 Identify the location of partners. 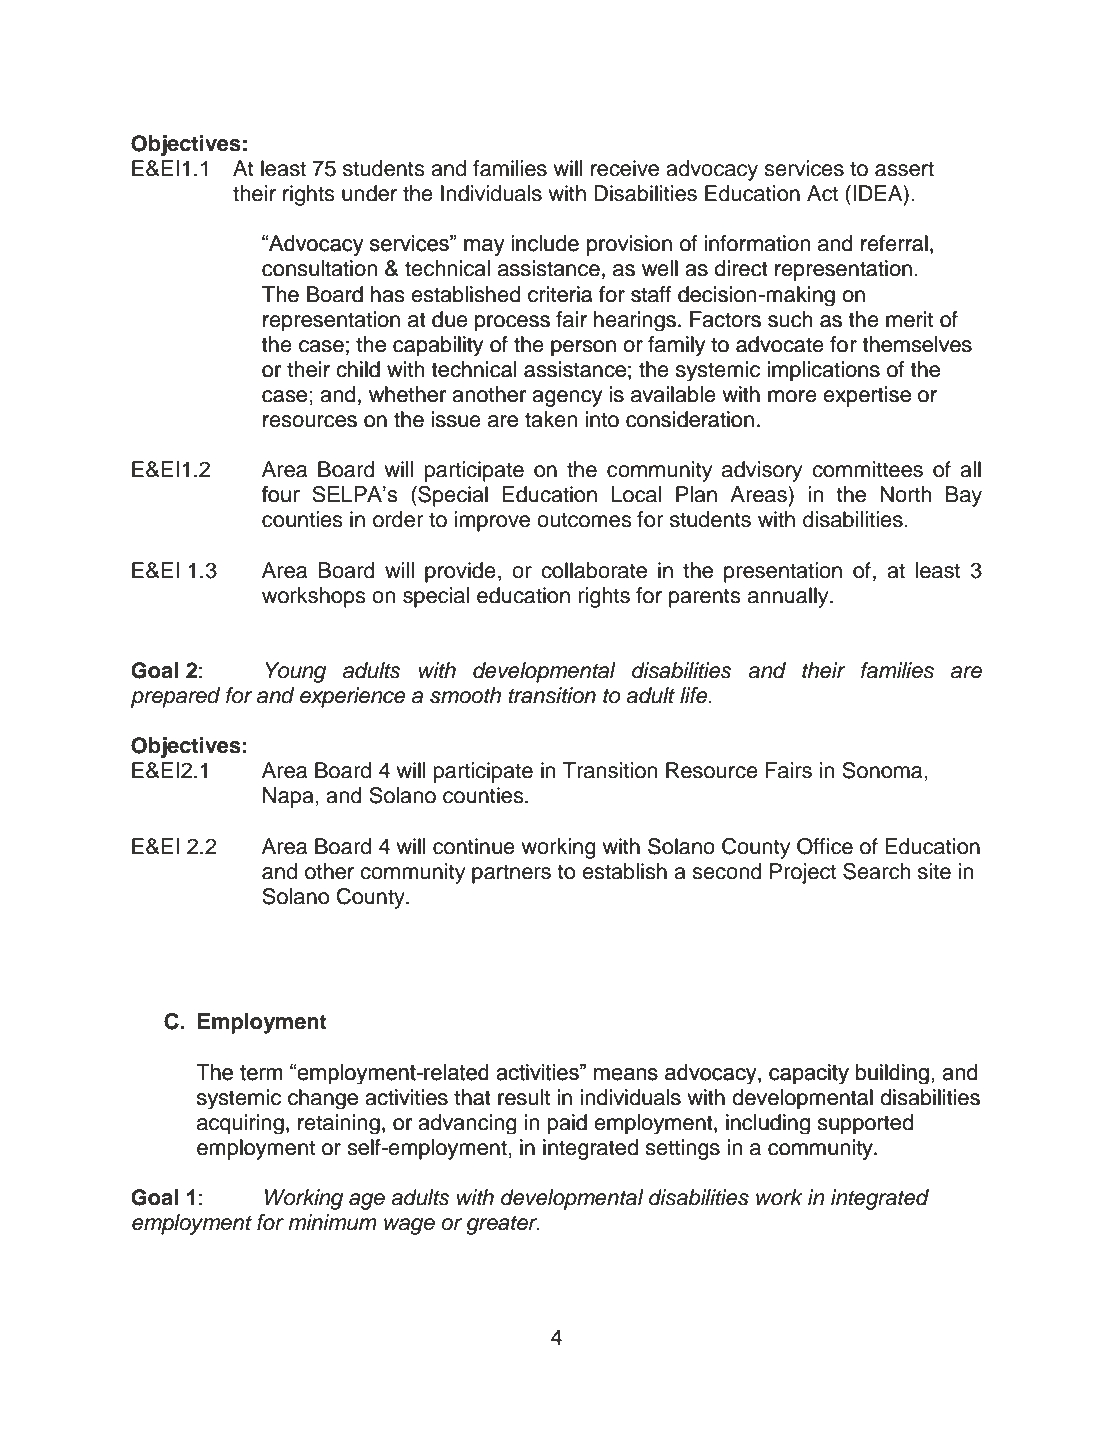
(511, 874).
